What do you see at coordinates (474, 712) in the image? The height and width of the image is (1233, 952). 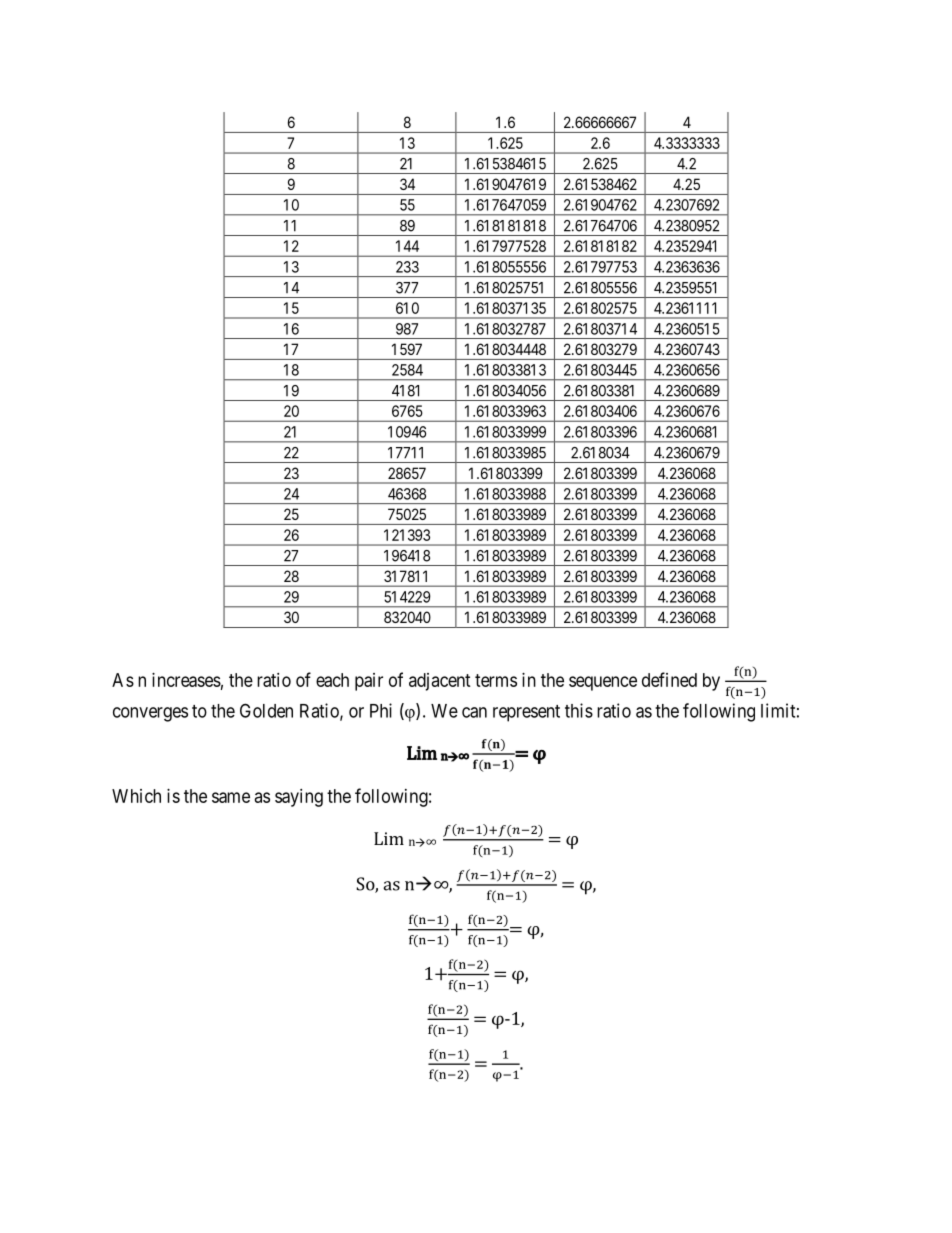 I see `can` at bounding box center [474, 712].
